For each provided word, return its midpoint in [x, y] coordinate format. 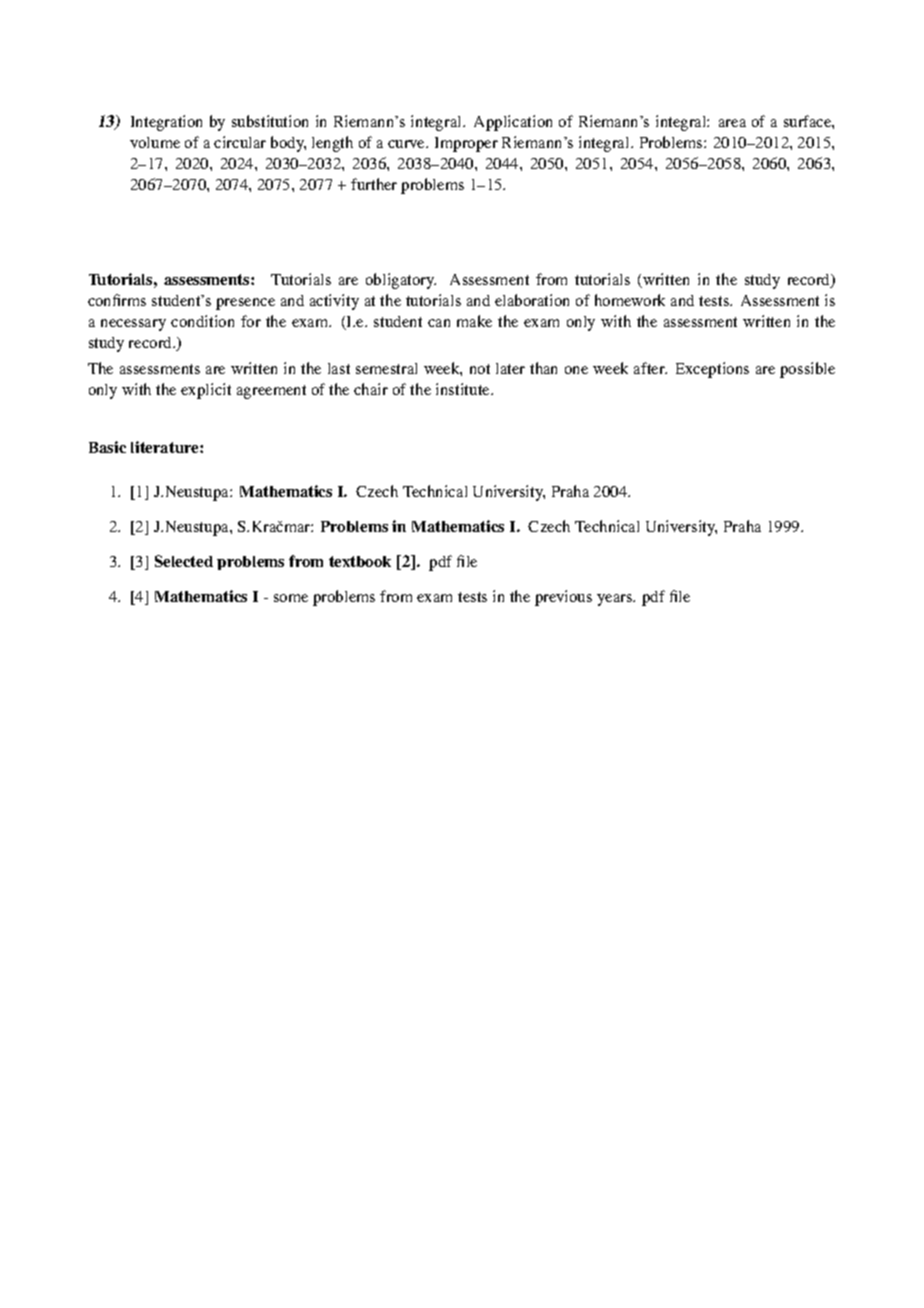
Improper [466, 144]
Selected [184, 561]
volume [155, 142]
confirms [117, 300]
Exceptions [712, 370]
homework [630, 300]
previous [563, 598]
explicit [206, 391]
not [480, 369]
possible [807, 370]
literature [166, 447]
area [732, 123]
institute [464, 389]
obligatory [401, 281]
